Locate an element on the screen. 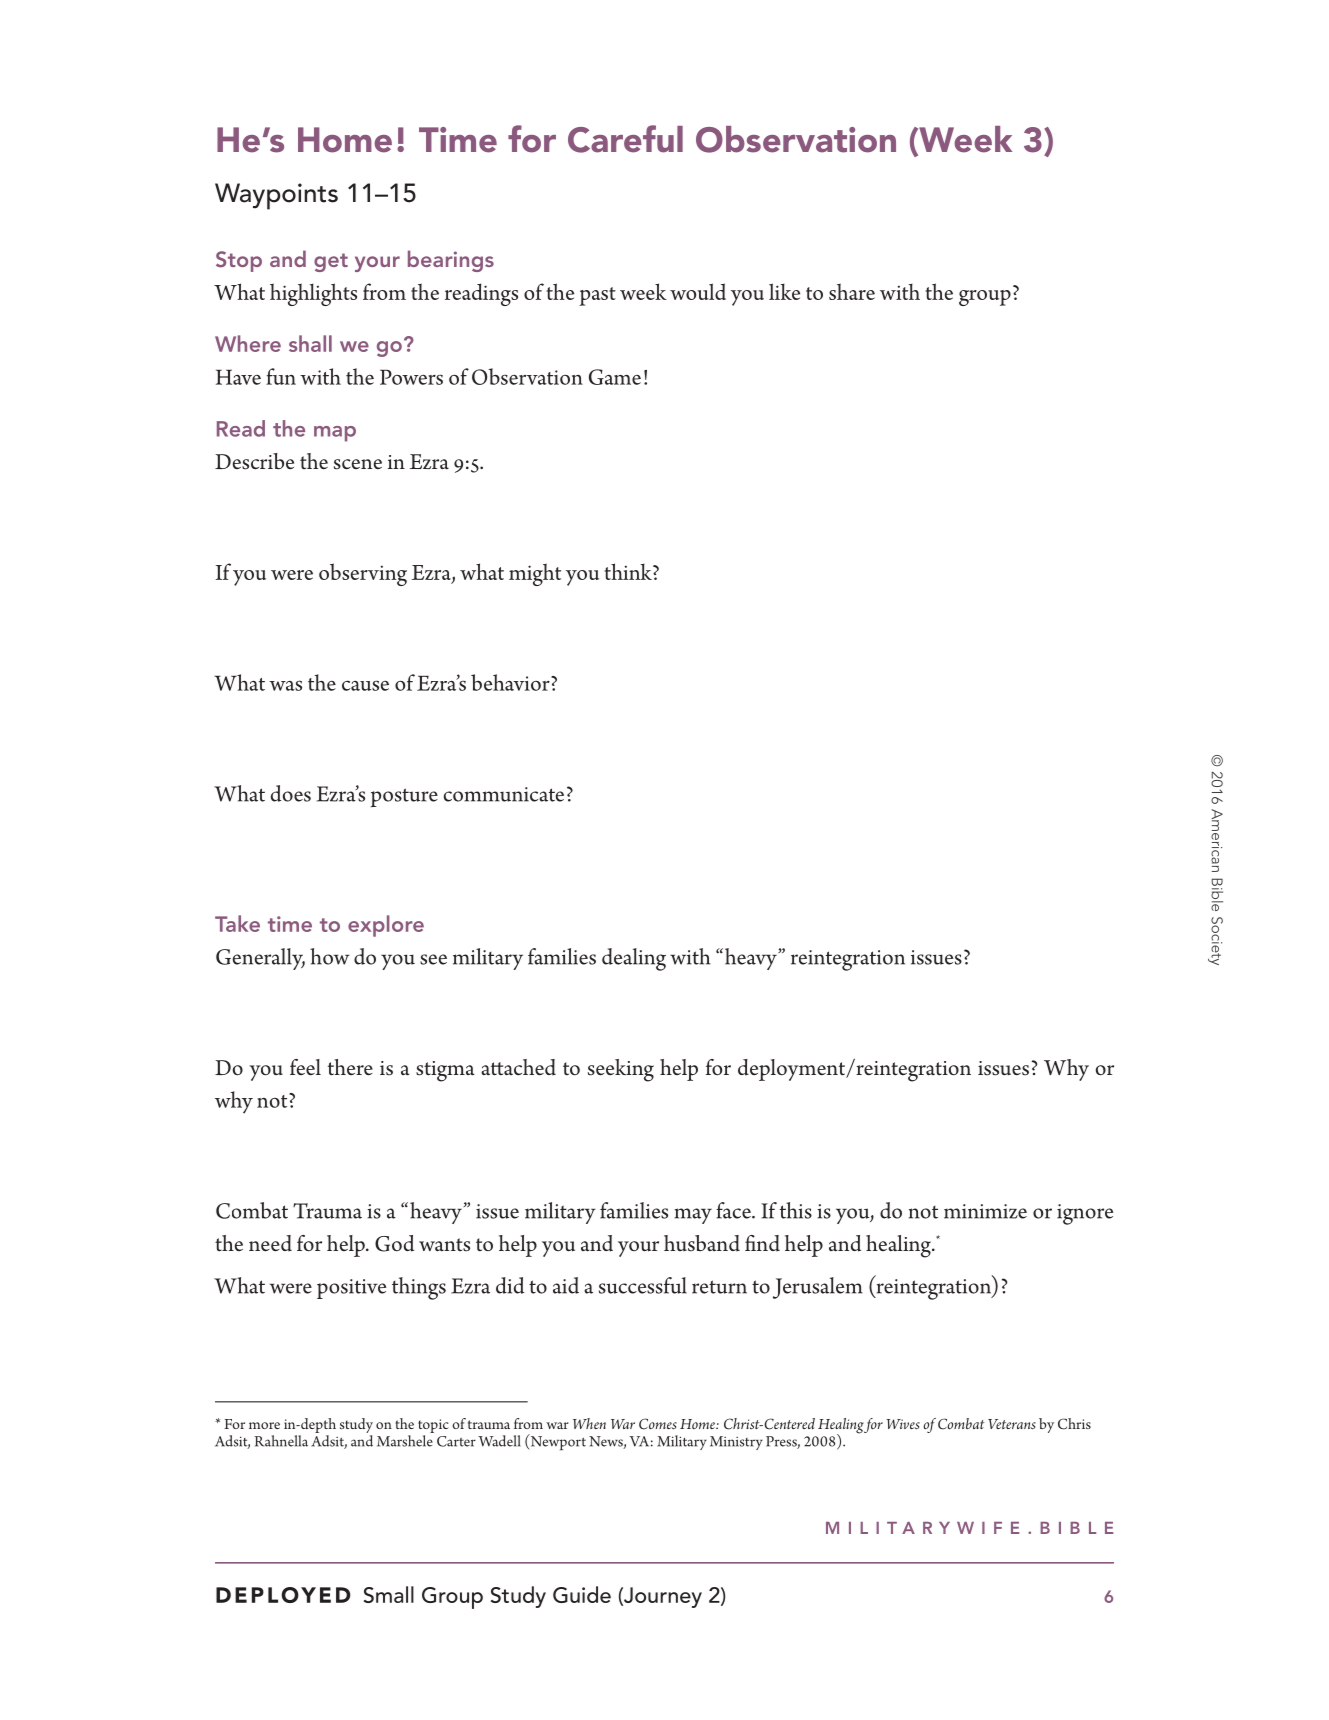 The width and height of the screenshot is (1329, 1720). Veterans is located at coordinates (1012, 1424).
